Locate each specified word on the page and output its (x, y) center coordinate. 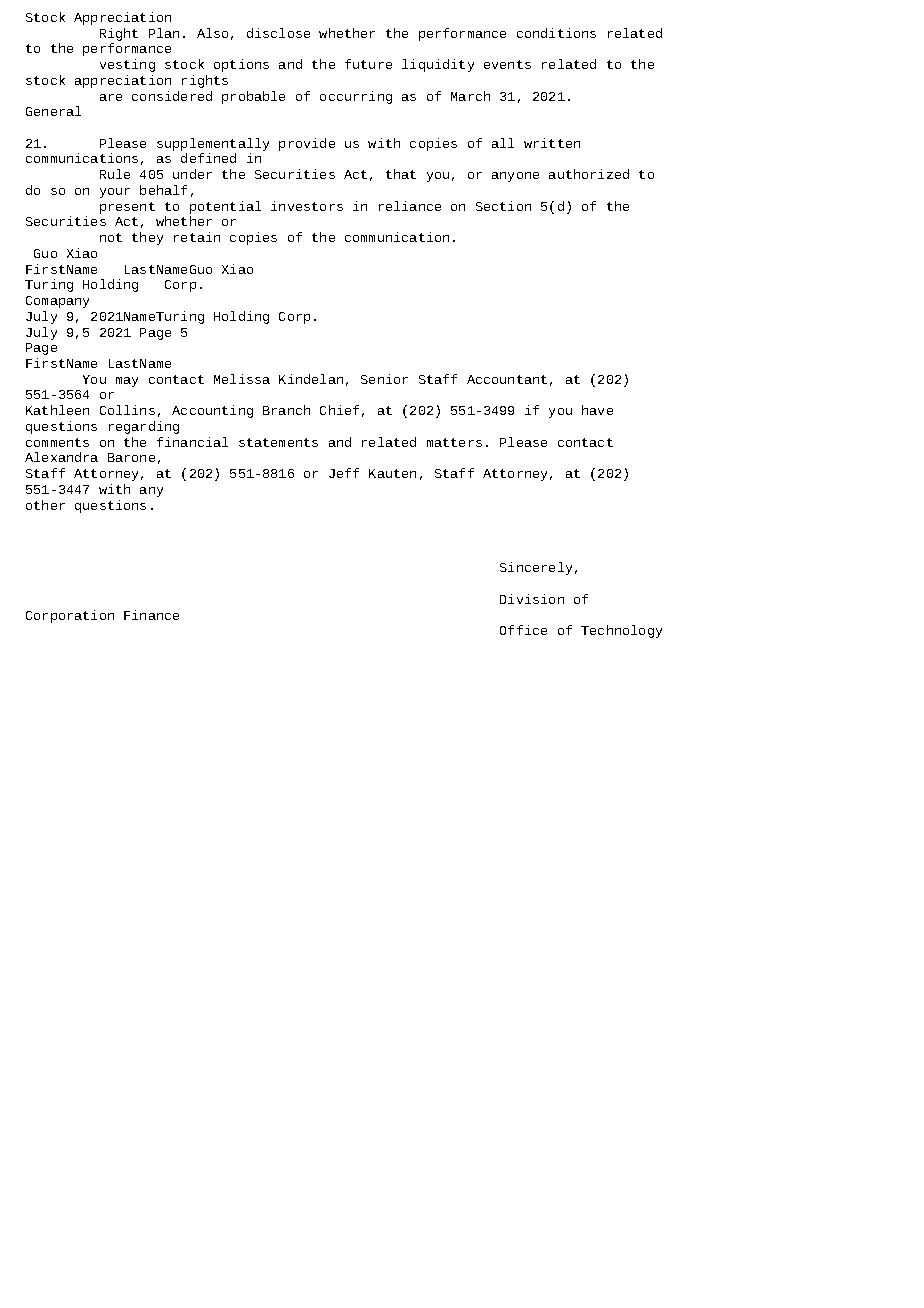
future (368, 64)
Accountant (507, 379)
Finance (151, 615)
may (127, 382)
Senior (384, 379)
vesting (127, 65)
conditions (556, 33)
